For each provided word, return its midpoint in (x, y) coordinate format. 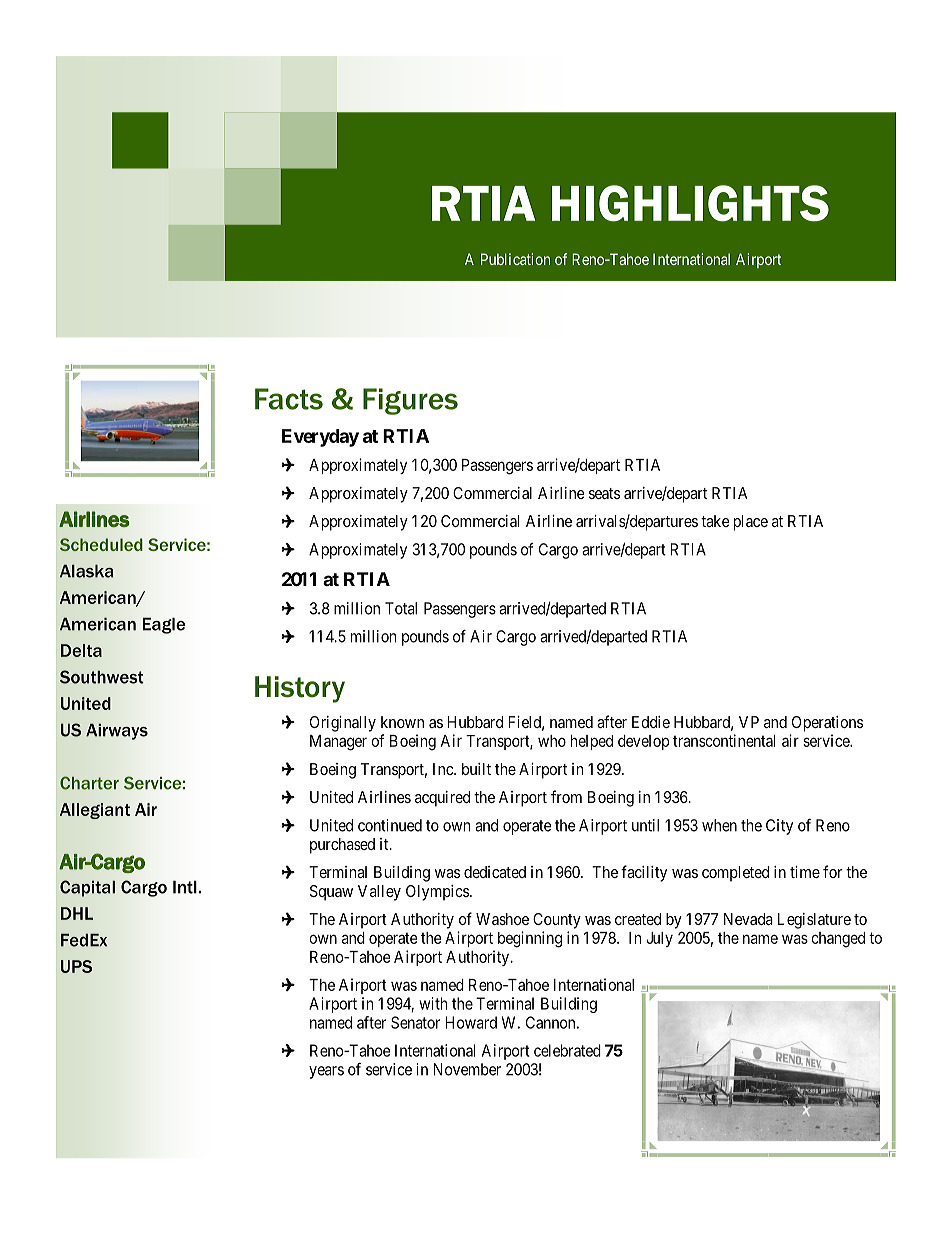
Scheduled (101, 544)
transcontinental (724, 740)
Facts (289, 399)
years (326, 1072)
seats (604, 493)
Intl (185, 887)
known (402, 722)
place (751, 523)
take (715, 521)
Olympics (437, 893)
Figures (410, 401)
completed (735, 874)
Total (401, 608)
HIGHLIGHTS (690, 203)
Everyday (320, 438)
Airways (117, 731)
